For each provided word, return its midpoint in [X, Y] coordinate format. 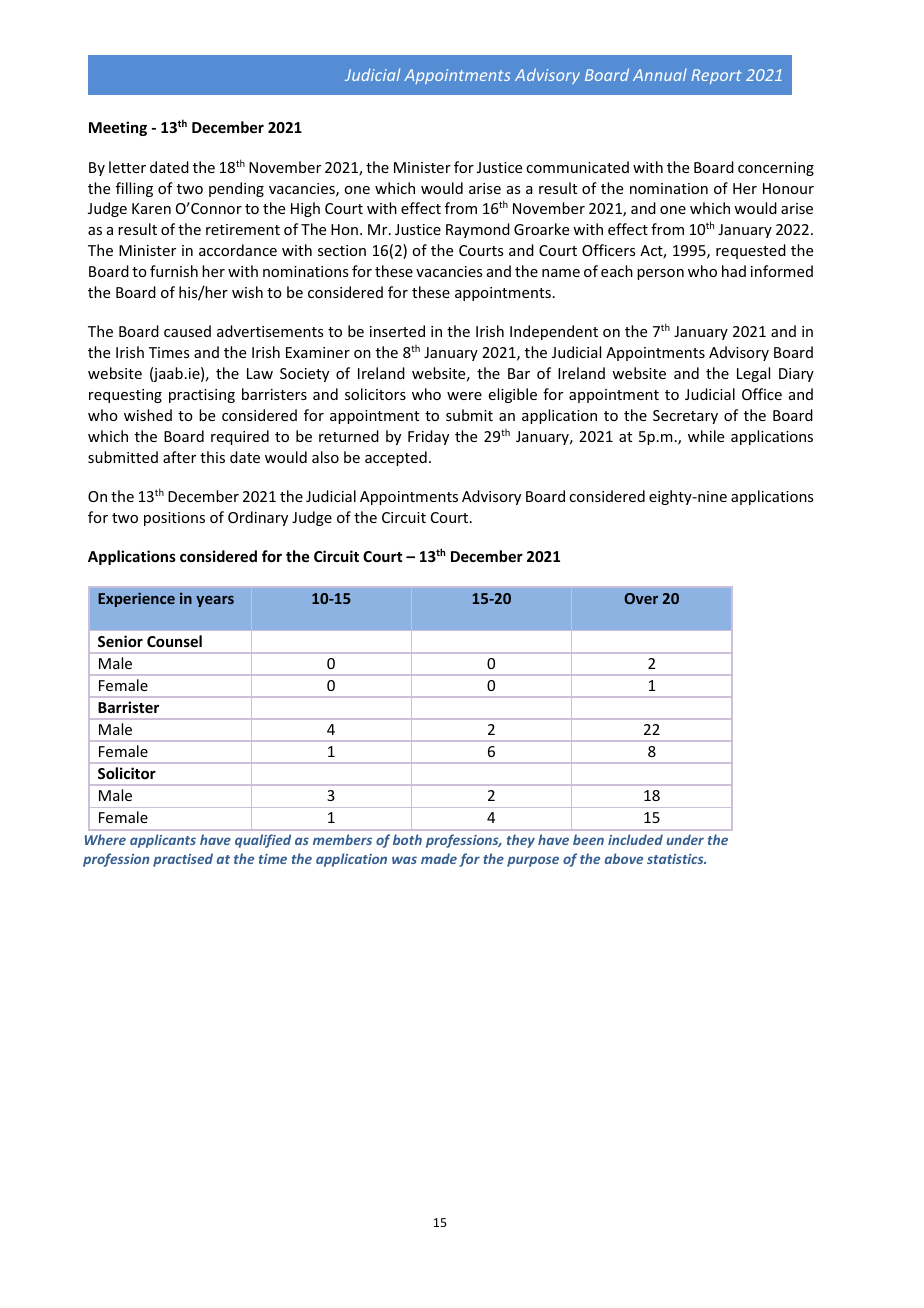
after [179, 457]
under [685, 839]
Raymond [478, 230]
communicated [577, 167]
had [734, 271]
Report [716, 76]
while [706, 436]
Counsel [174, 641]
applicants [163, 841]
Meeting [118, 128]
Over [641, 598]
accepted [396, 458]
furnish [174, 271]
